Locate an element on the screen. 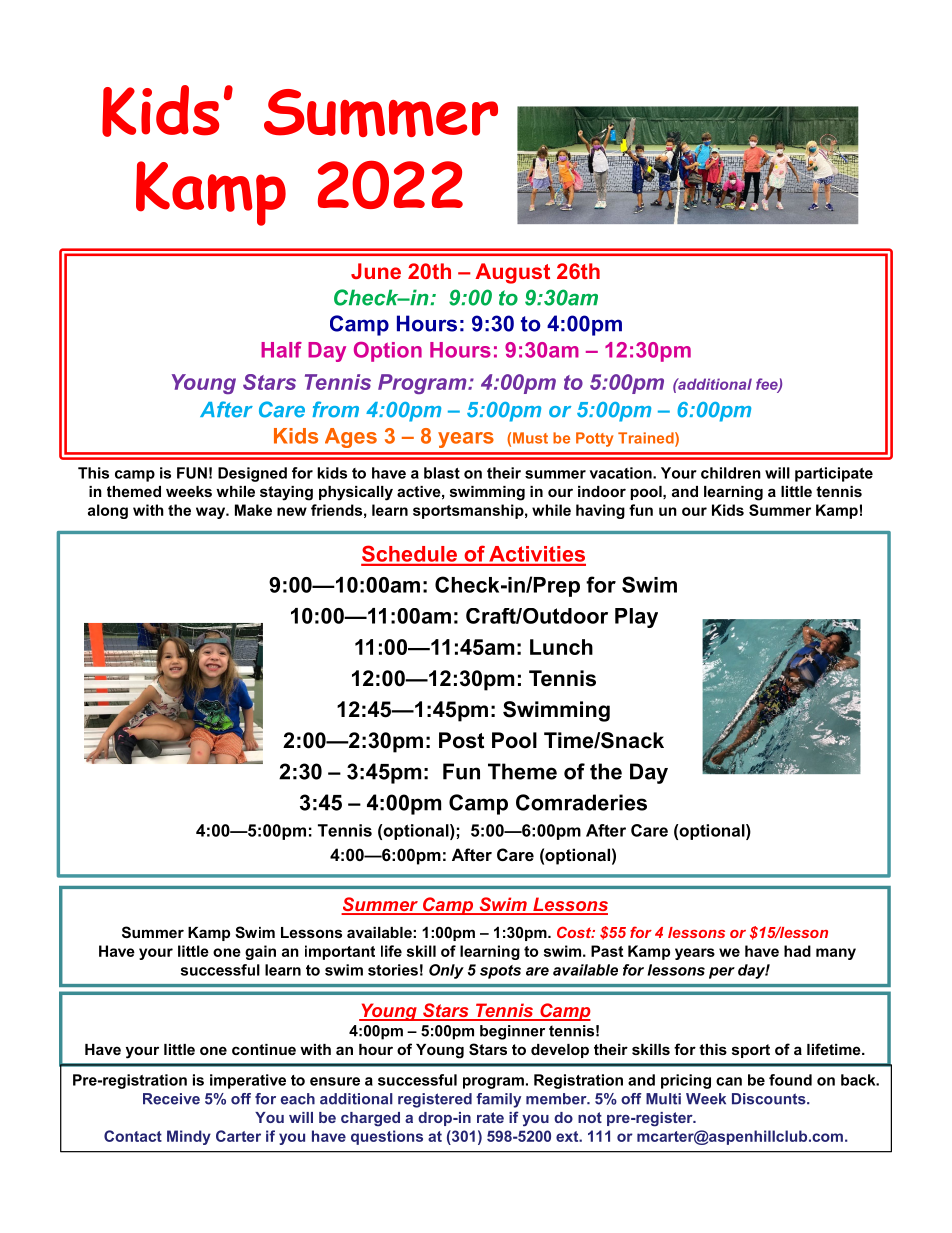 Image resolution: width=952 pixels, height=1233 pixels. blast is located at coordinates (442, 473).
